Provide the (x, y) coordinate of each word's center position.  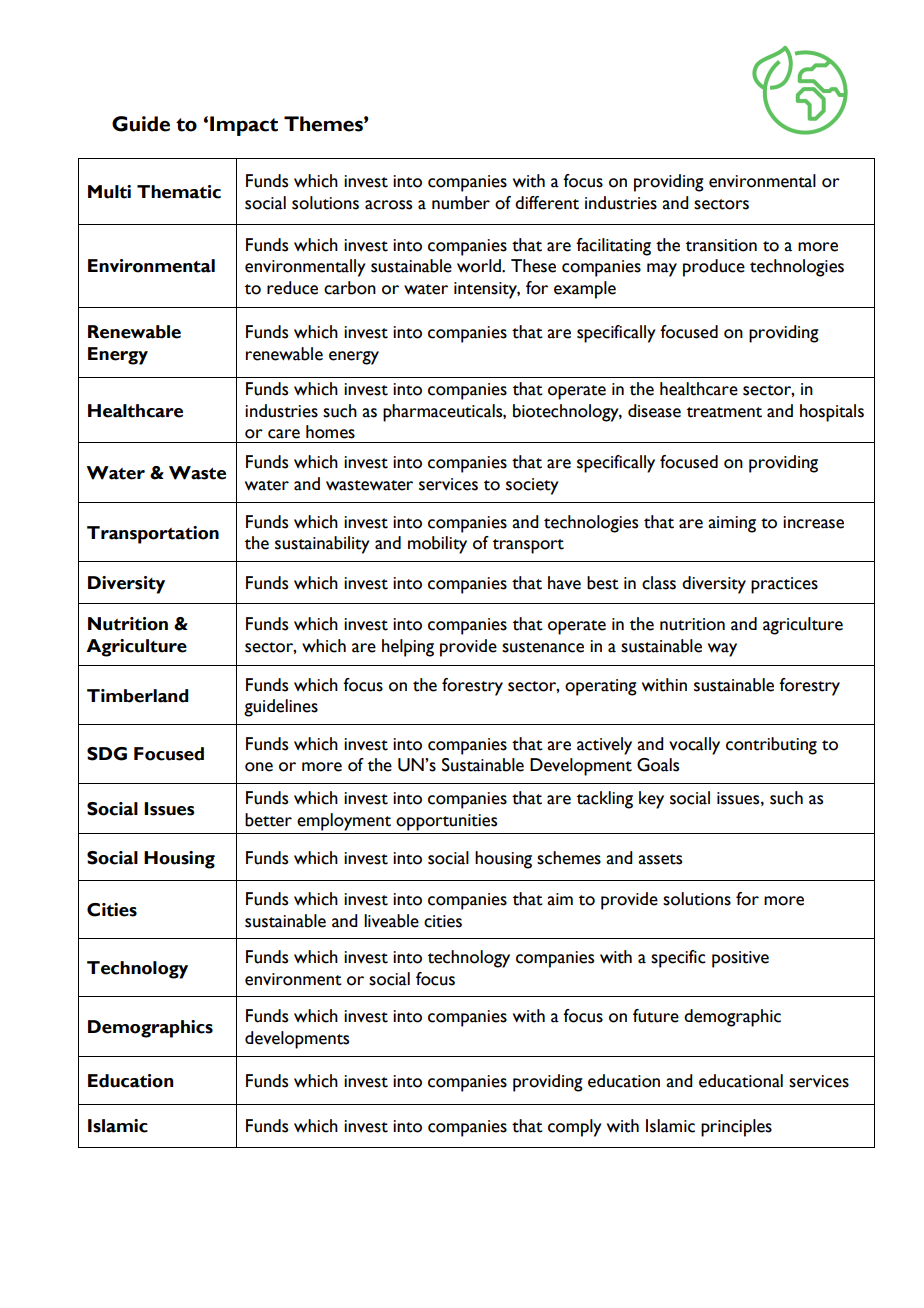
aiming (732, 524)
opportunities (446, 822)
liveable (391, 921)
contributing (771, 746)
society (532, 486)
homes (330, 432)
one (259, 767)
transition (721, 245)
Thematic (179, 192)
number (461, 203)
